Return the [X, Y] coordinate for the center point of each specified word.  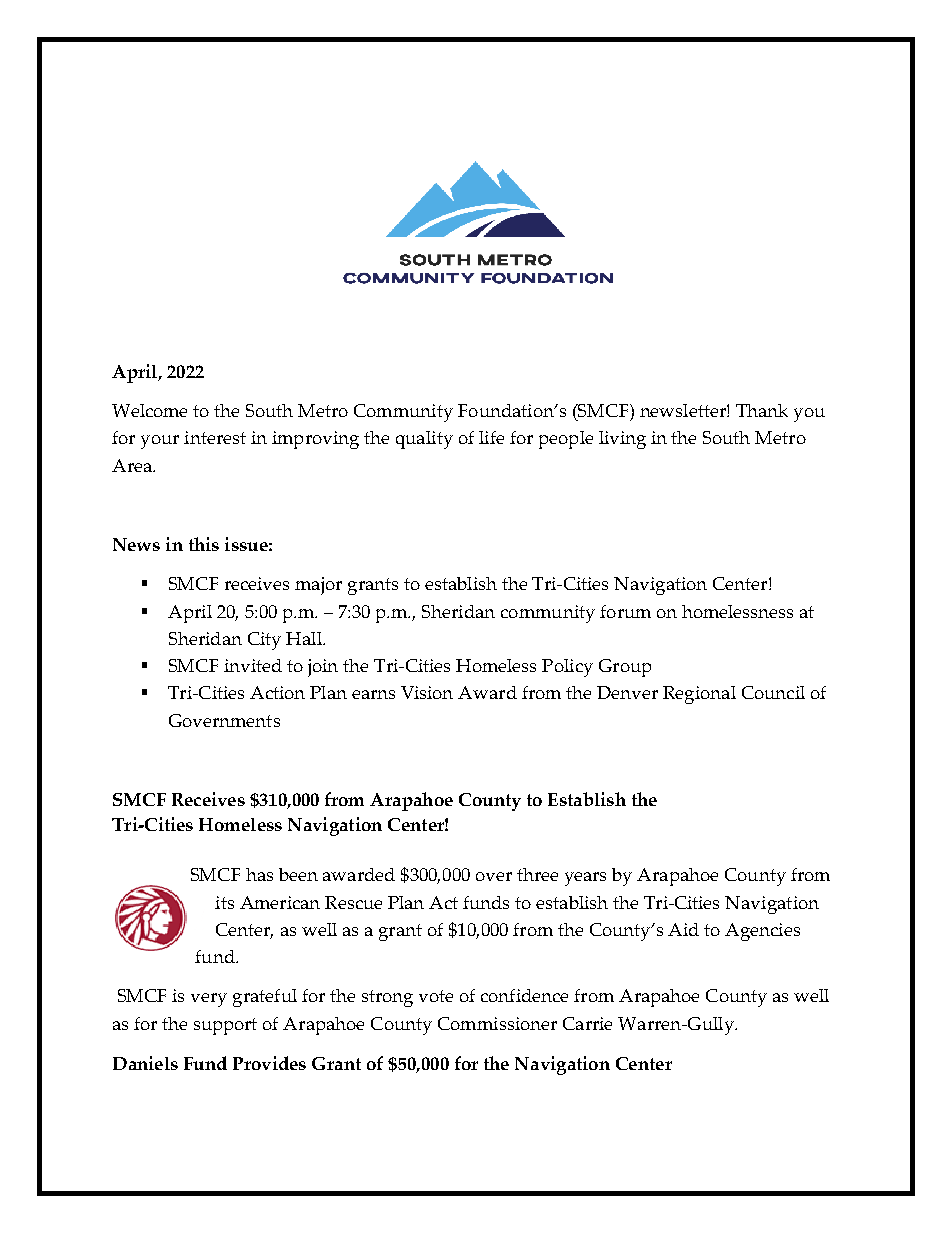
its [224, 902]
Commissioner [497, 1023]
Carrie [587, 1023]
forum [625, 611]
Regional [699, 695]
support [225, 1026]
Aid [683, 929]
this [204, 544]
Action [277, 692]
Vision [427, 692]
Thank [762, 410]
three [537, 874]
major [318, 586]
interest [215, 437]
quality [424, 440]
